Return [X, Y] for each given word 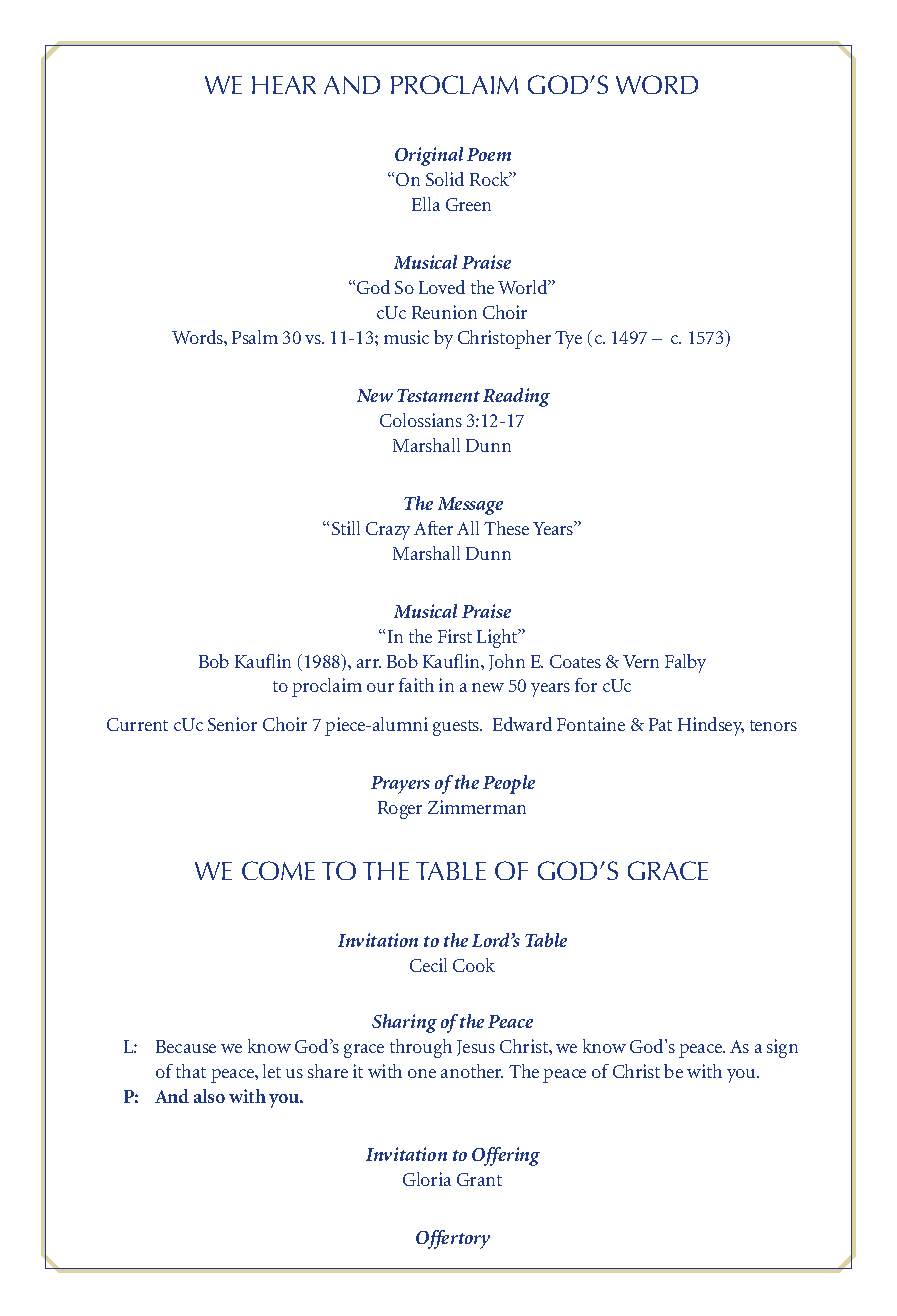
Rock [491, 179]
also [209, 1096]
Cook [474, 965]
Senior [232, 724]
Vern [641, 661]
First [455, 636]
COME [278, 870]
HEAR [284, 85]
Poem [489, 154]
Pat [660, 724]
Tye [568, 340]
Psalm [255, 337]
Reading [516, 397]
